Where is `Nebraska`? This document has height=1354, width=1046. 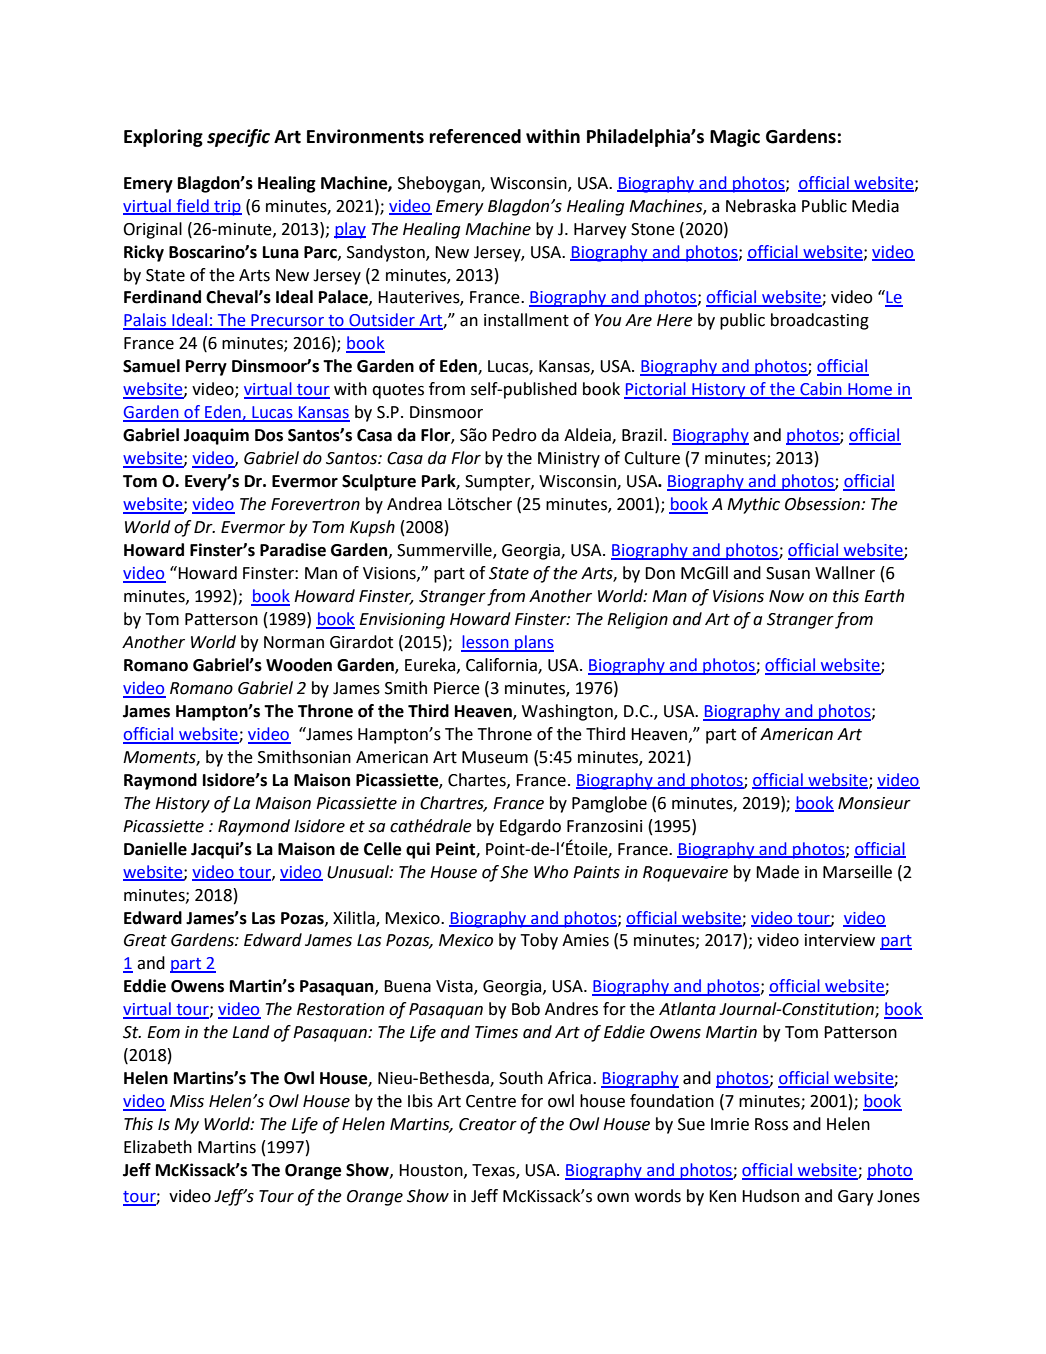
Nebraska is located at coordinates (761, 206).
